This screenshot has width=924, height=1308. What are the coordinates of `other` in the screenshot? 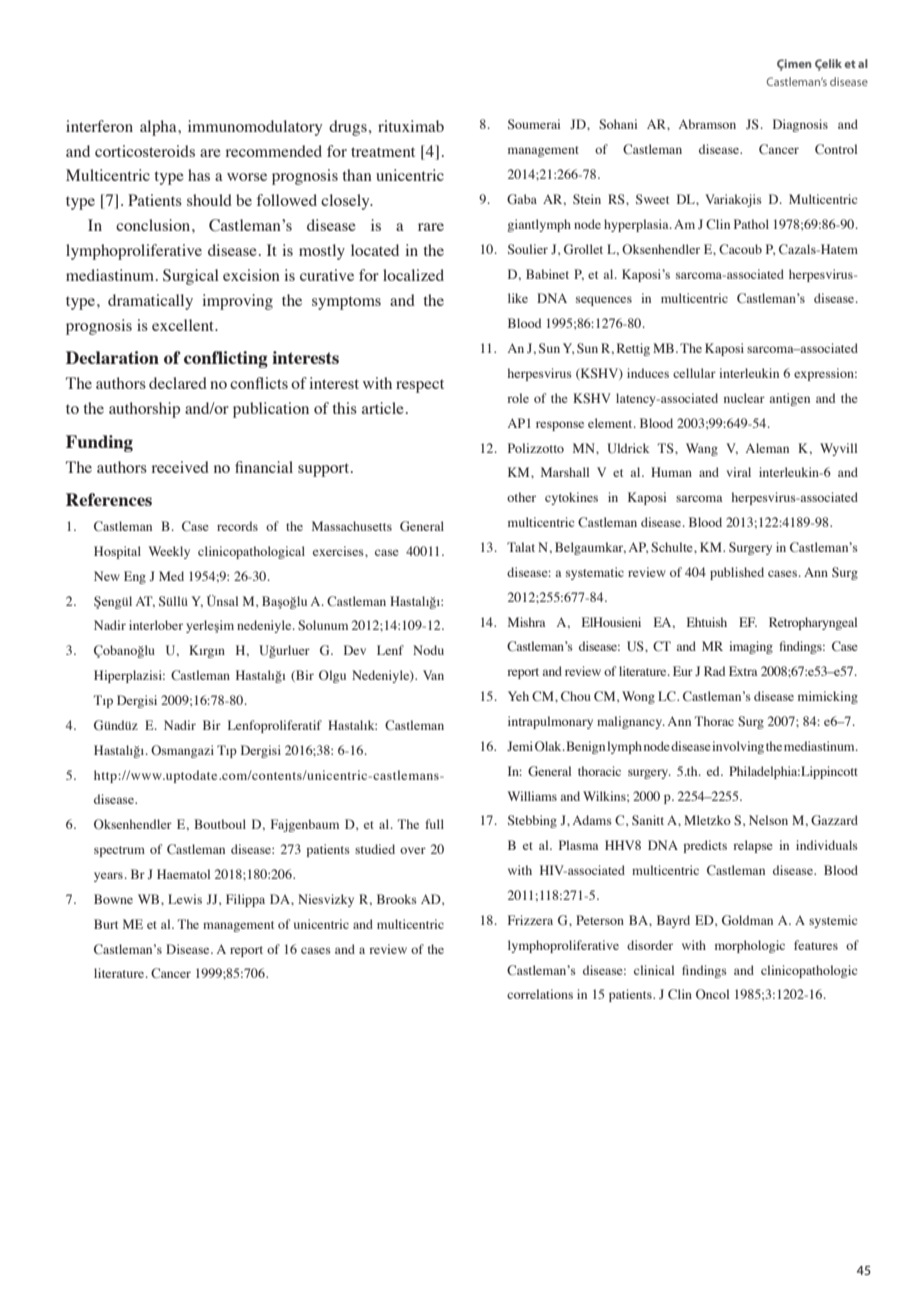 It's located at (521, 497).
